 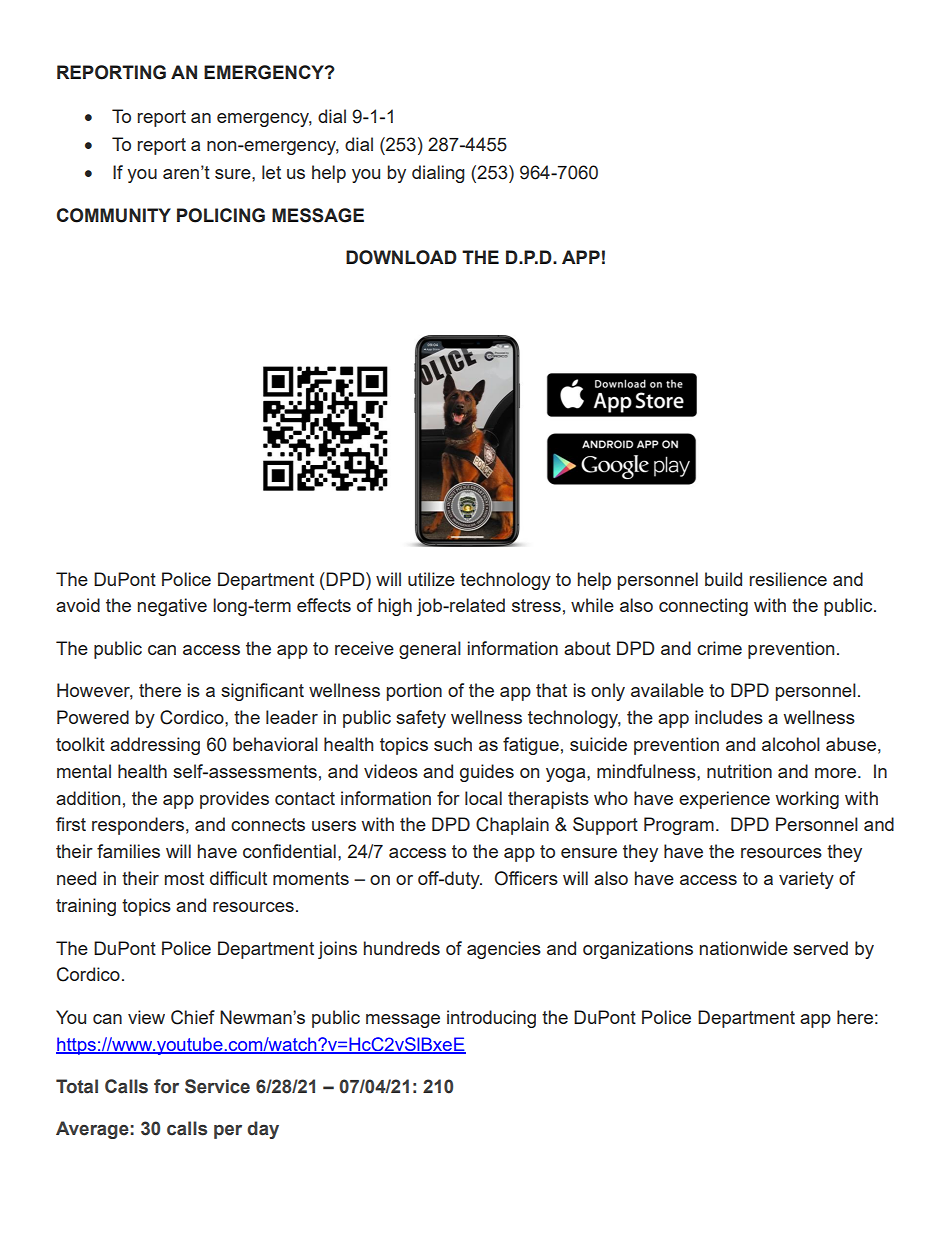 I want to click on general, so click(x=430, y=650).
